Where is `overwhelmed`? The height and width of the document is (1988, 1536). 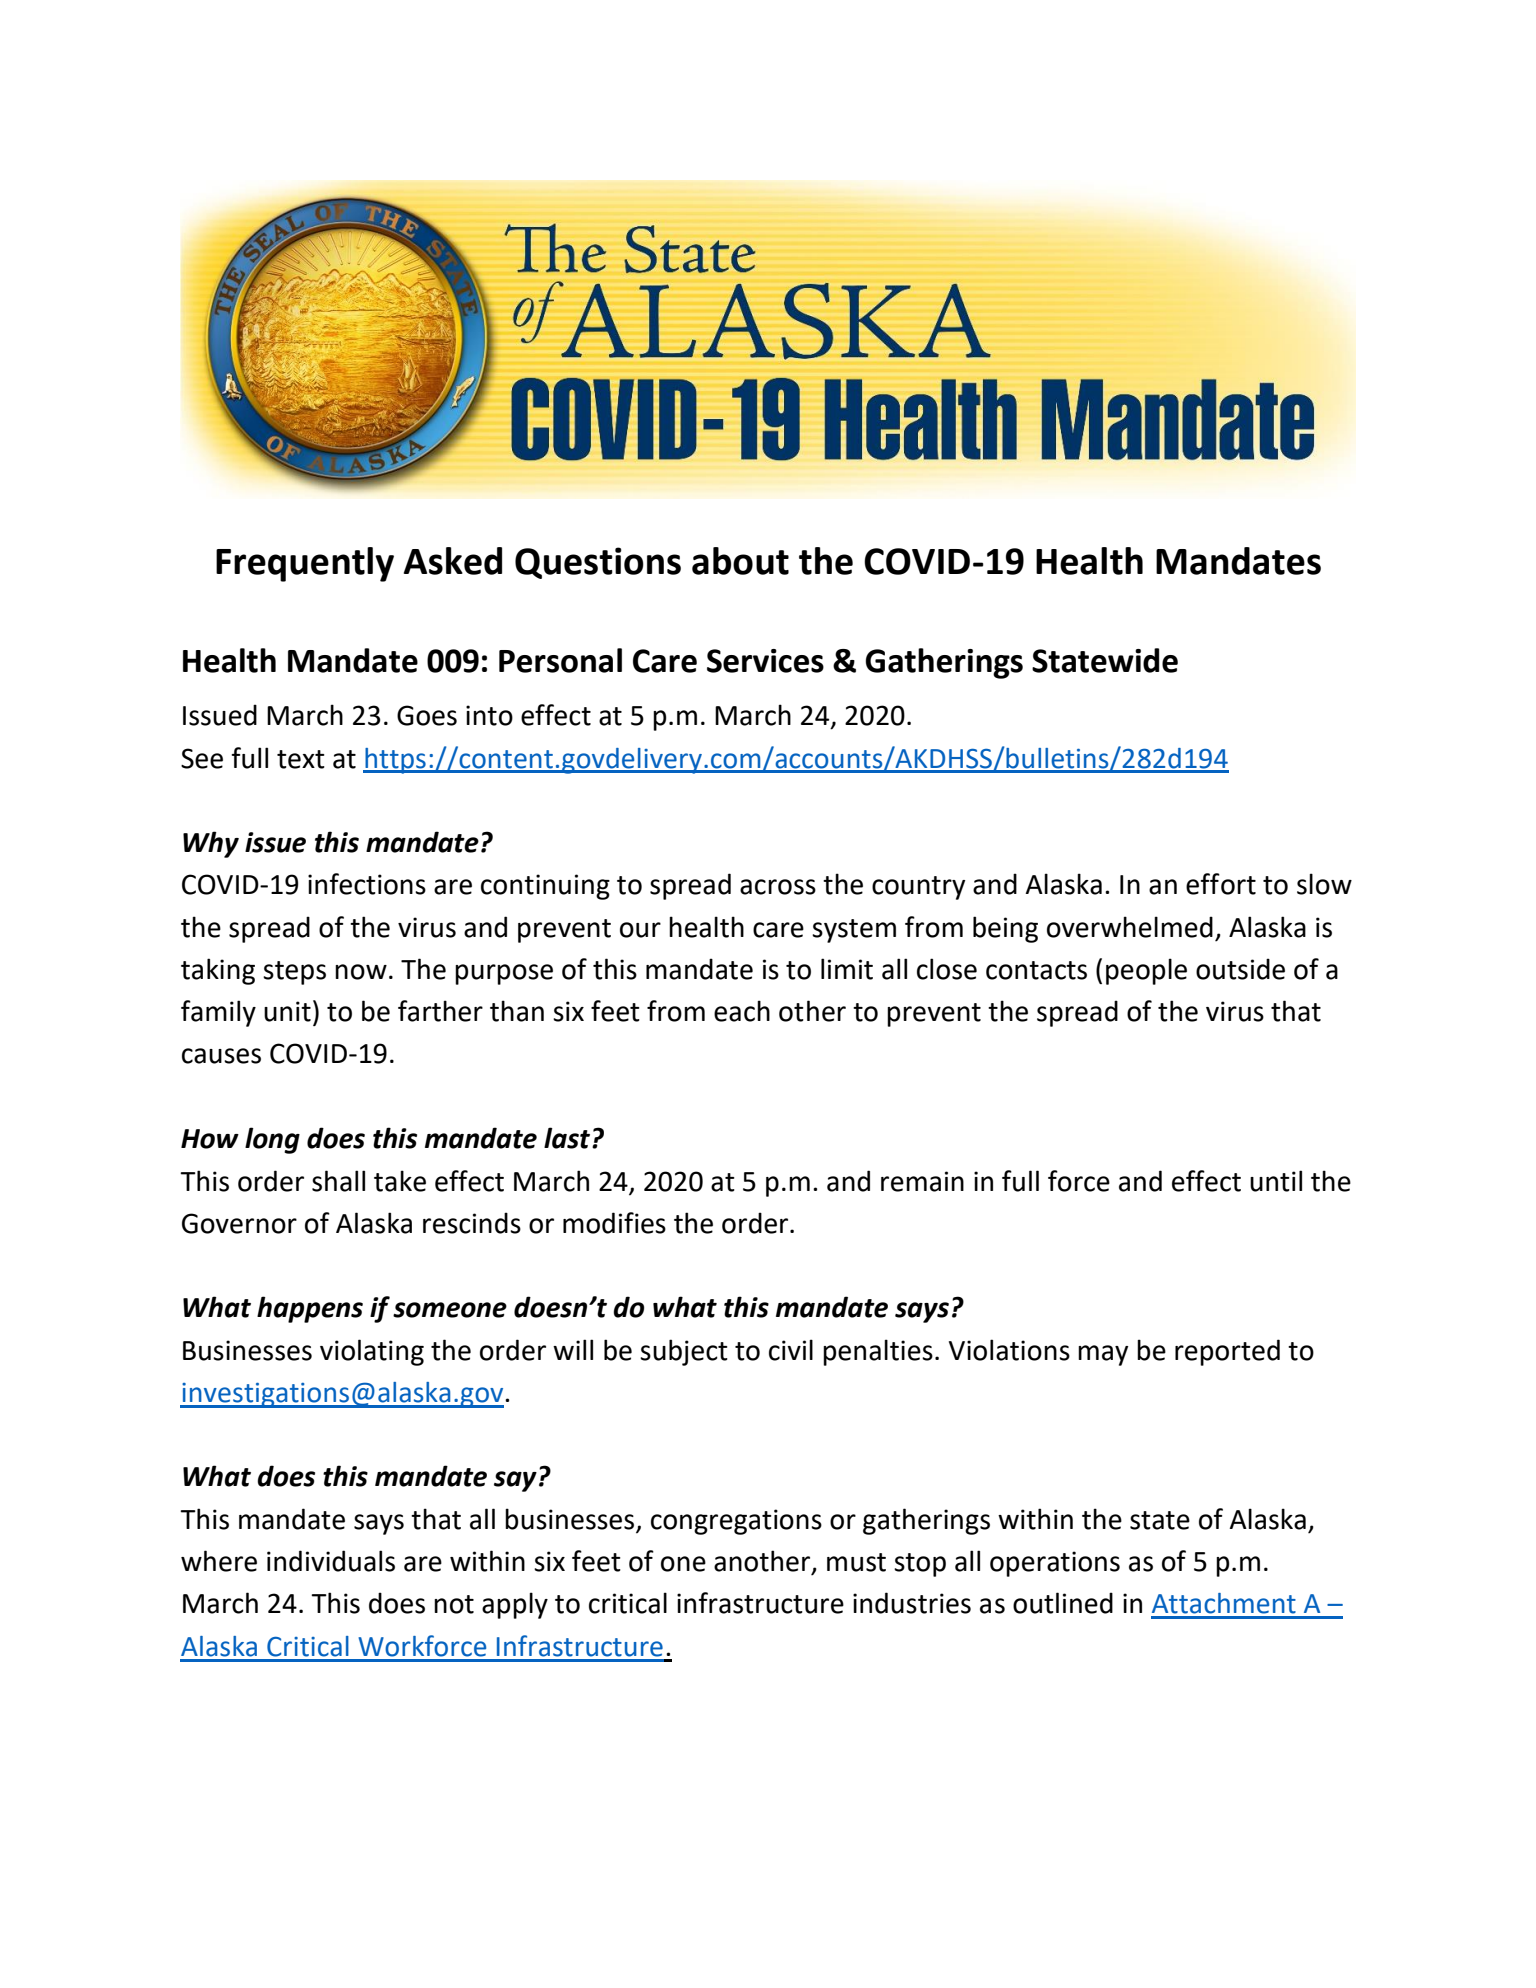
overwhelmed is located at coordinates (1130, 927).
